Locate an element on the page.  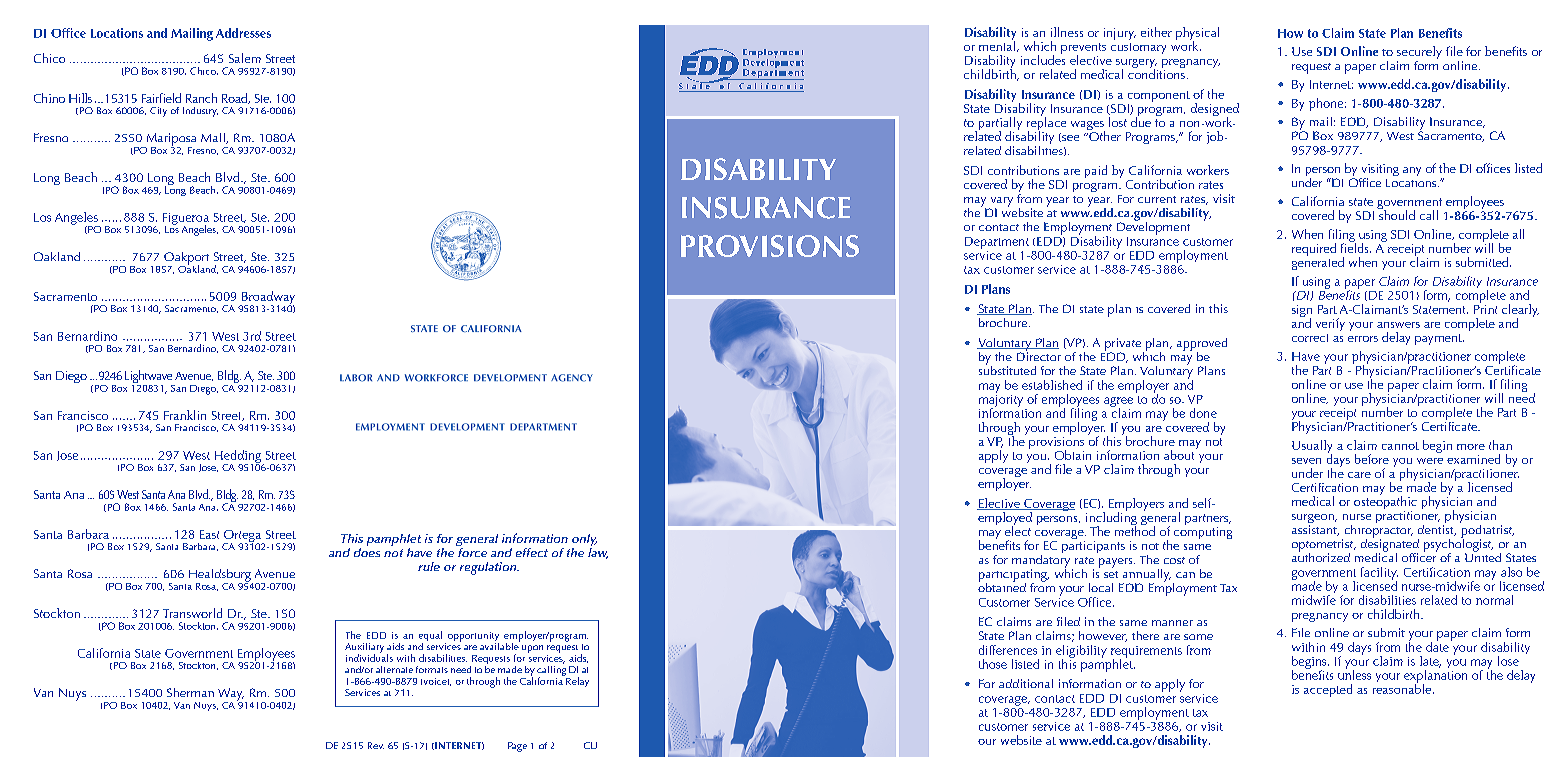
Sherman is located at coordinates (190, 692).
